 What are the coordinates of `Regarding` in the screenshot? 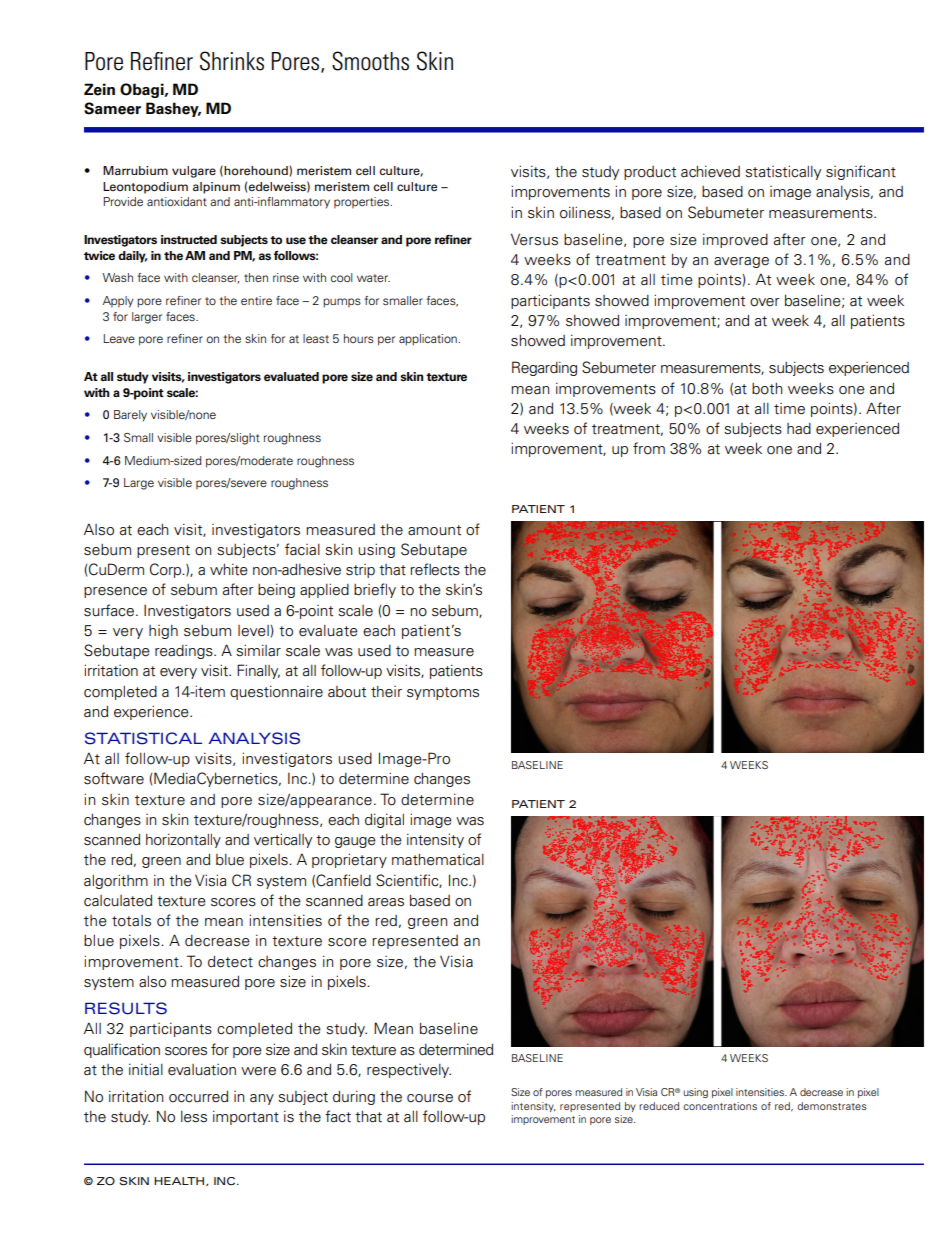 It's located at (544, 368).
